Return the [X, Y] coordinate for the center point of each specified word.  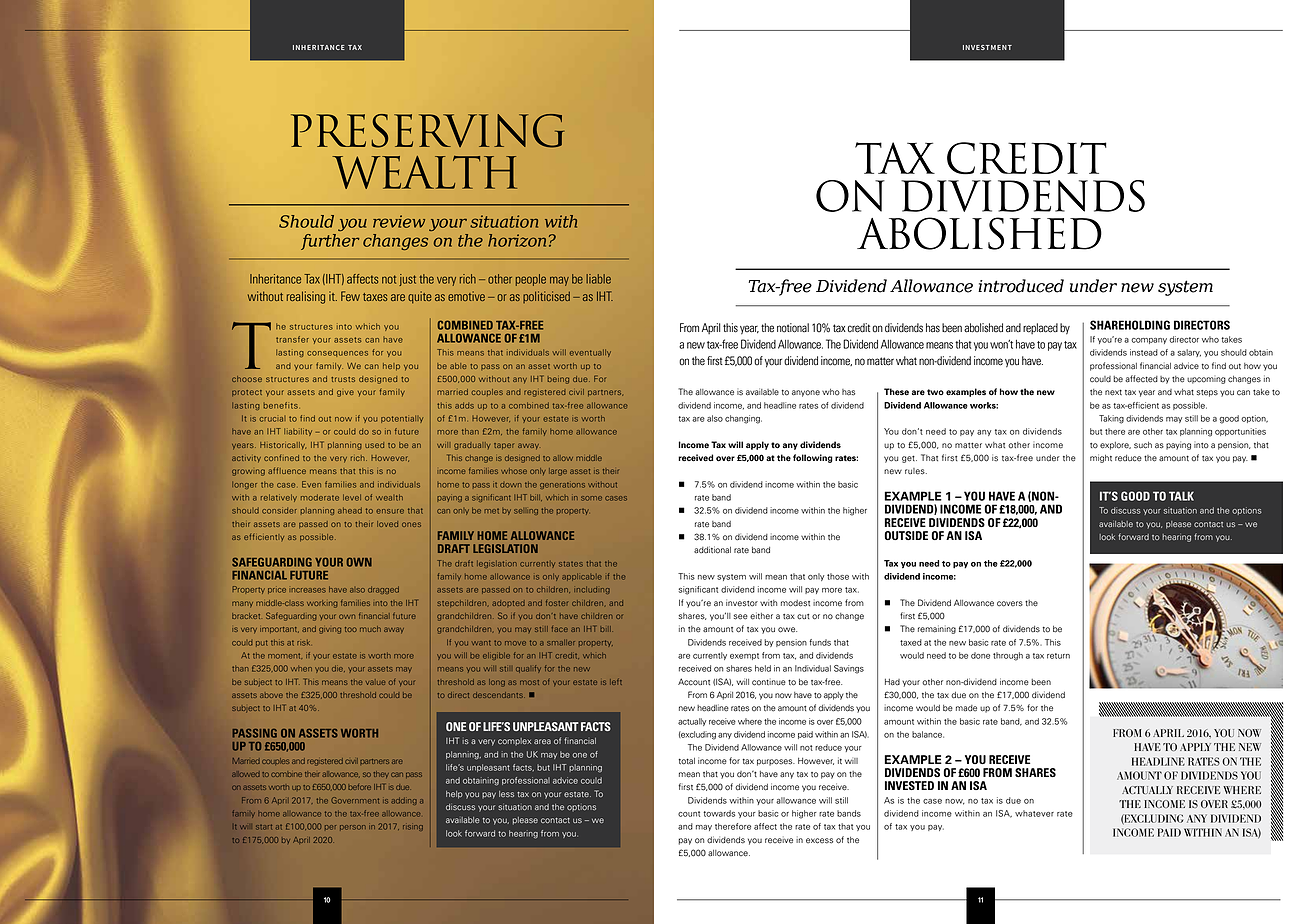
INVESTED [909, 785]
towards [719, 813]
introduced [1021, 286]
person [353, 827]
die [338, 669]
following [813, 458]
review [399, 221]
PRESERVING [428, 131]
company [1149, 341]
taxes [375, 297]
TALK [1181, 496]
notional [793, 328]
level [352, 497]
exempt [744, 656]
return [1058, 656]
